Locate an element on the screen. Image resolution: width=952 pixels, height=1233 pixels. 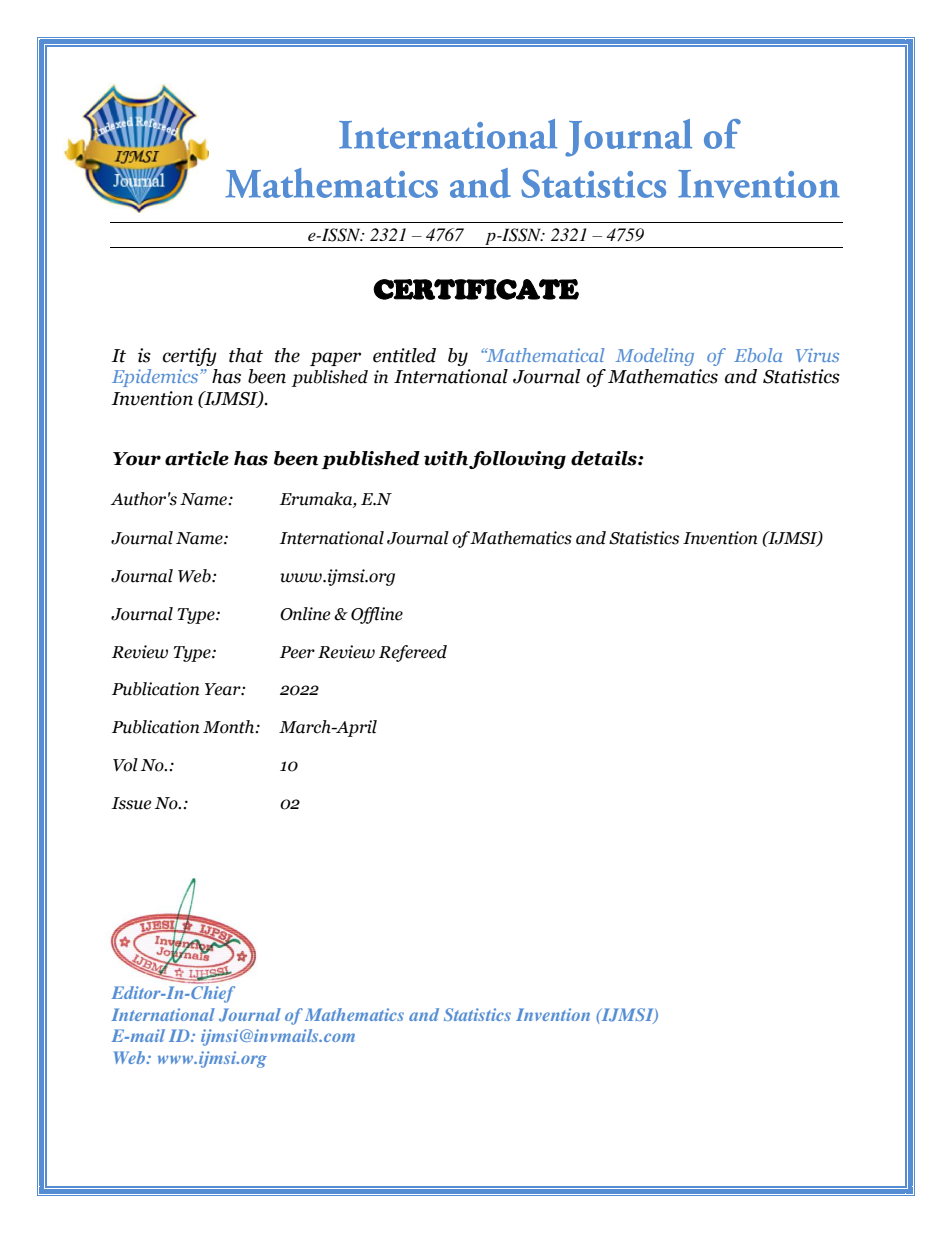
Vol is located at coordinates (125, 765).
